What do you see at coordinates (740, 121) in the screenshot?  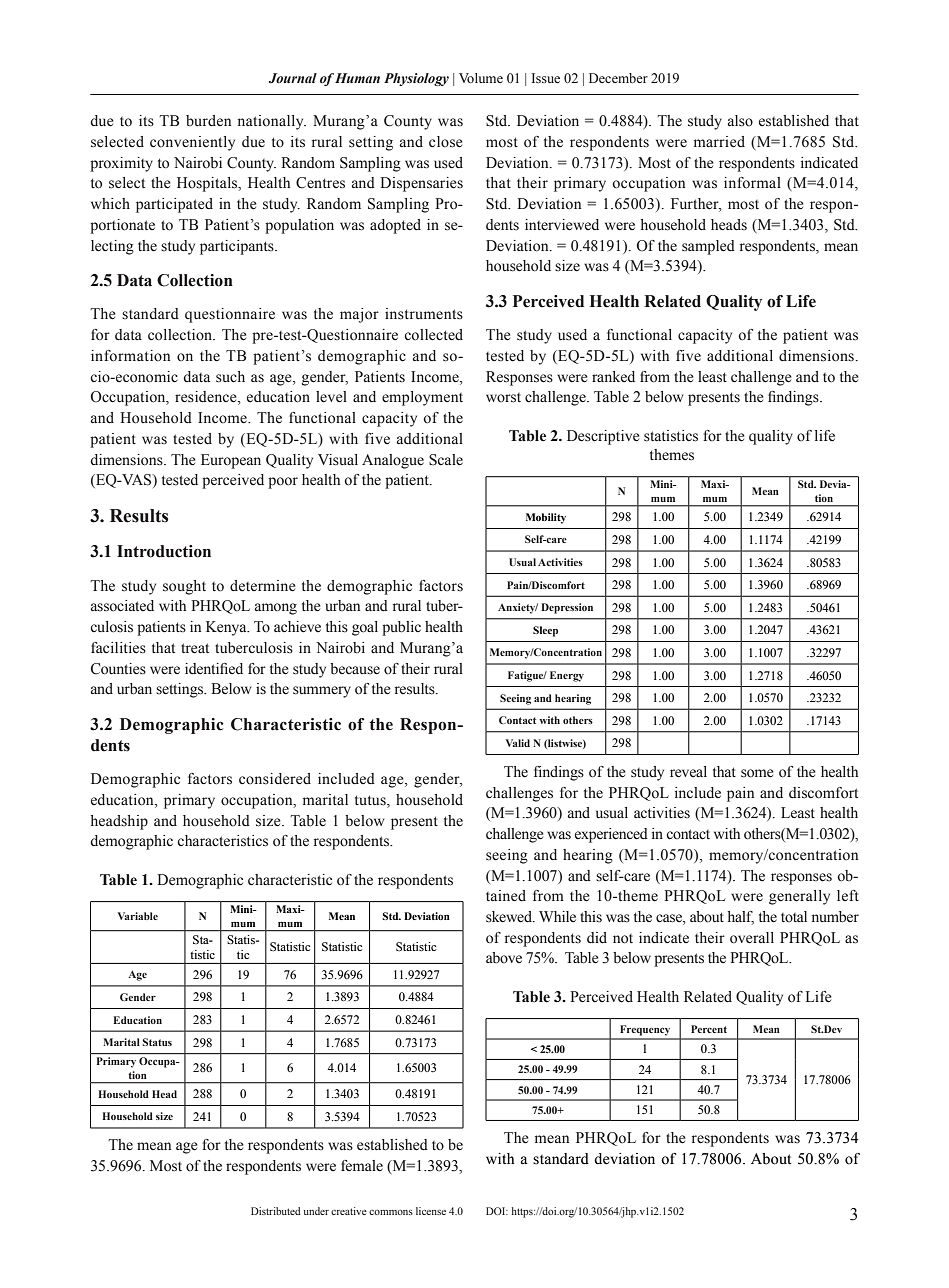 I see `also` at bounding box center [740, 121].
